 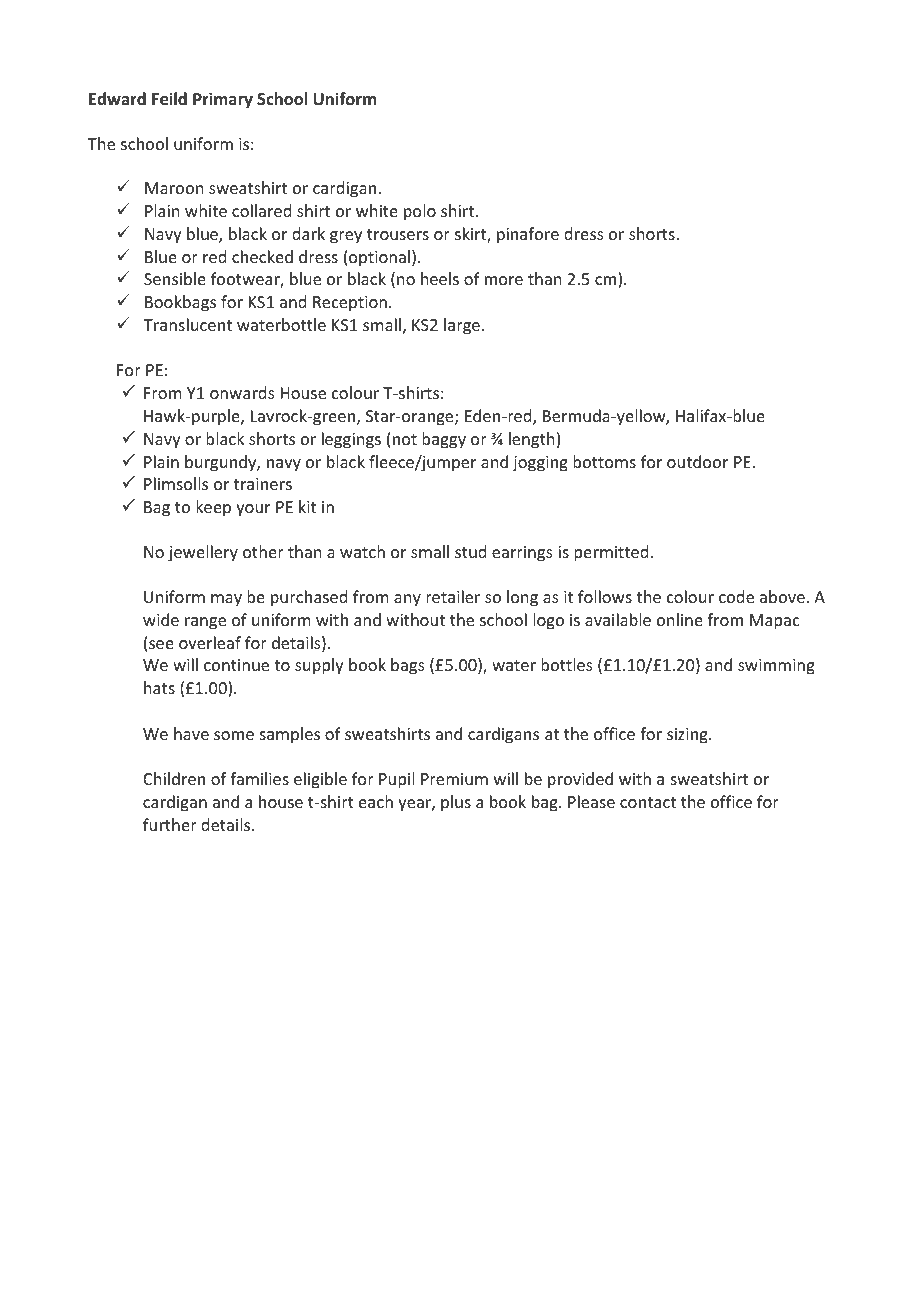 What do you see at coordinates (648, 802) in the document?
I see `contact` at bounding box center [648, 802].
